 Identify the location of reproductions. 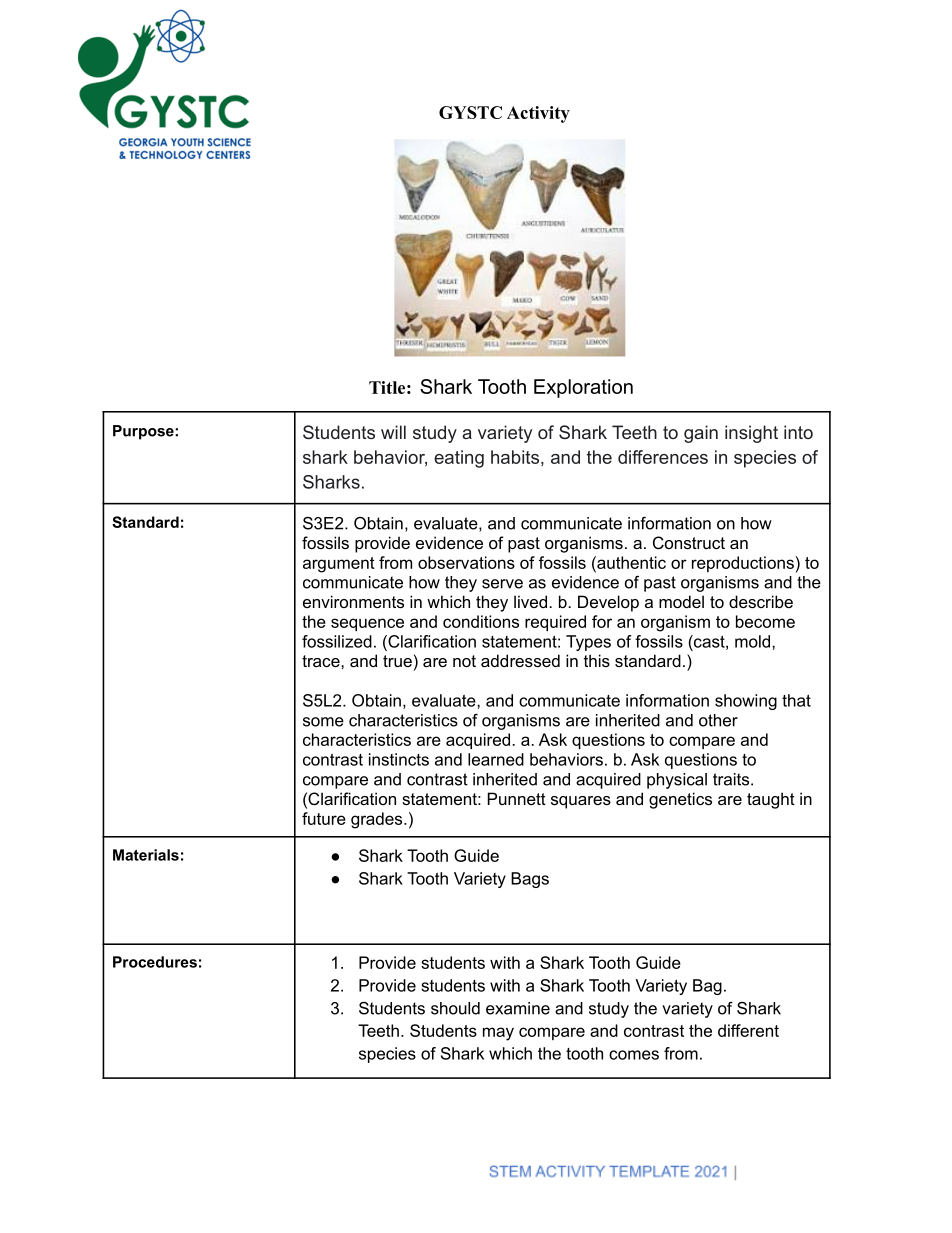
(743, 564).
